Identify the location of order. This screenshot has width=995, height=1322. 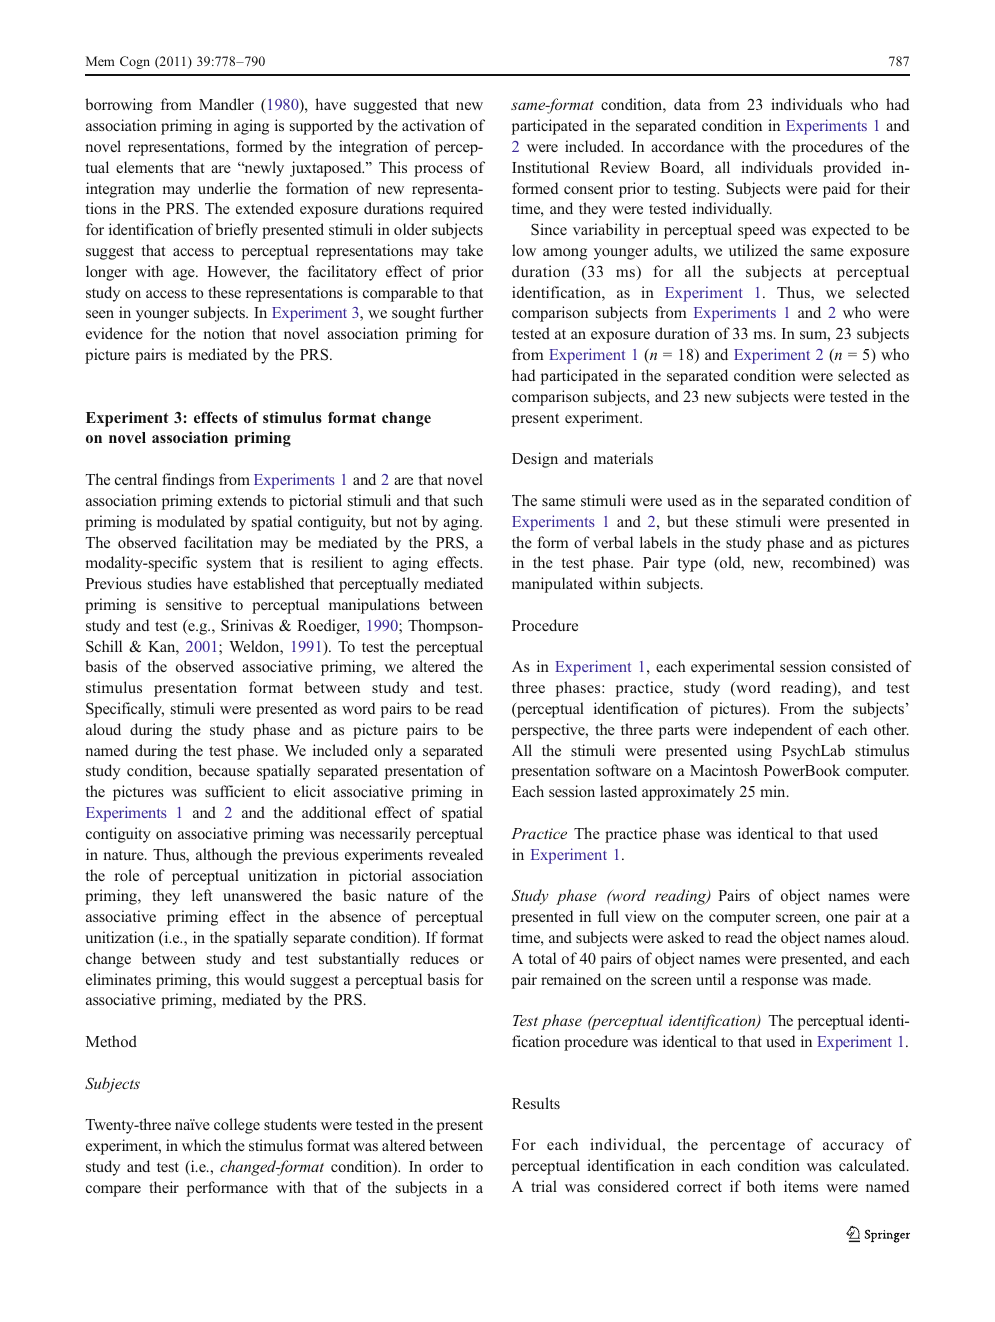
(447, 1166).
